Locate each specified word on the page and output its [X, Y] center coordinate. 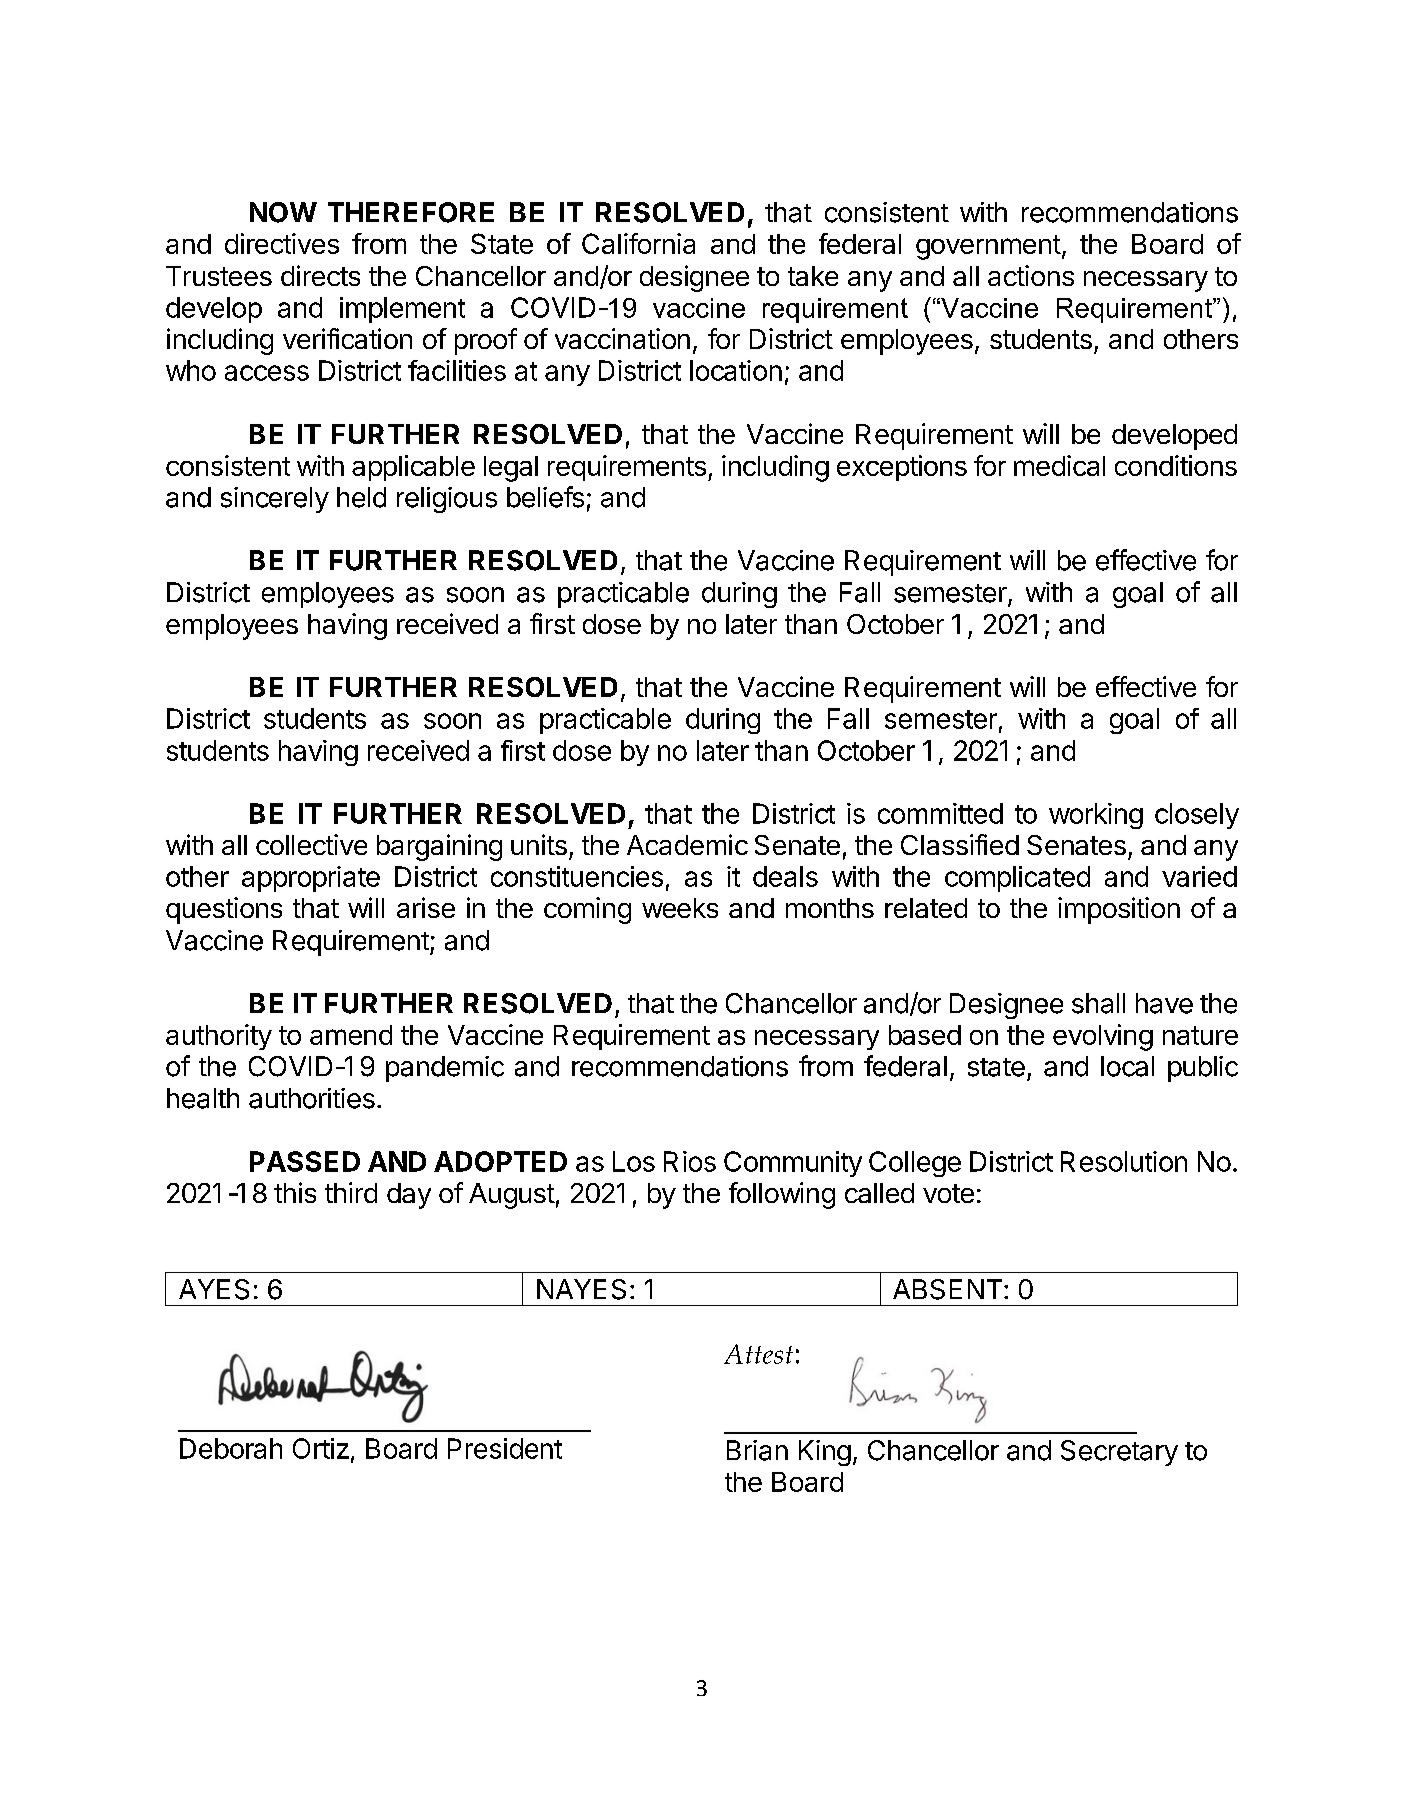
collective [311, 844]
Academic [687, 844]
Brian [757, 1450]
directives [282, 243]
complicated [1017, 879]
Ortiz [321, 1448]
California [638, 243]
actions [1031, 275]
